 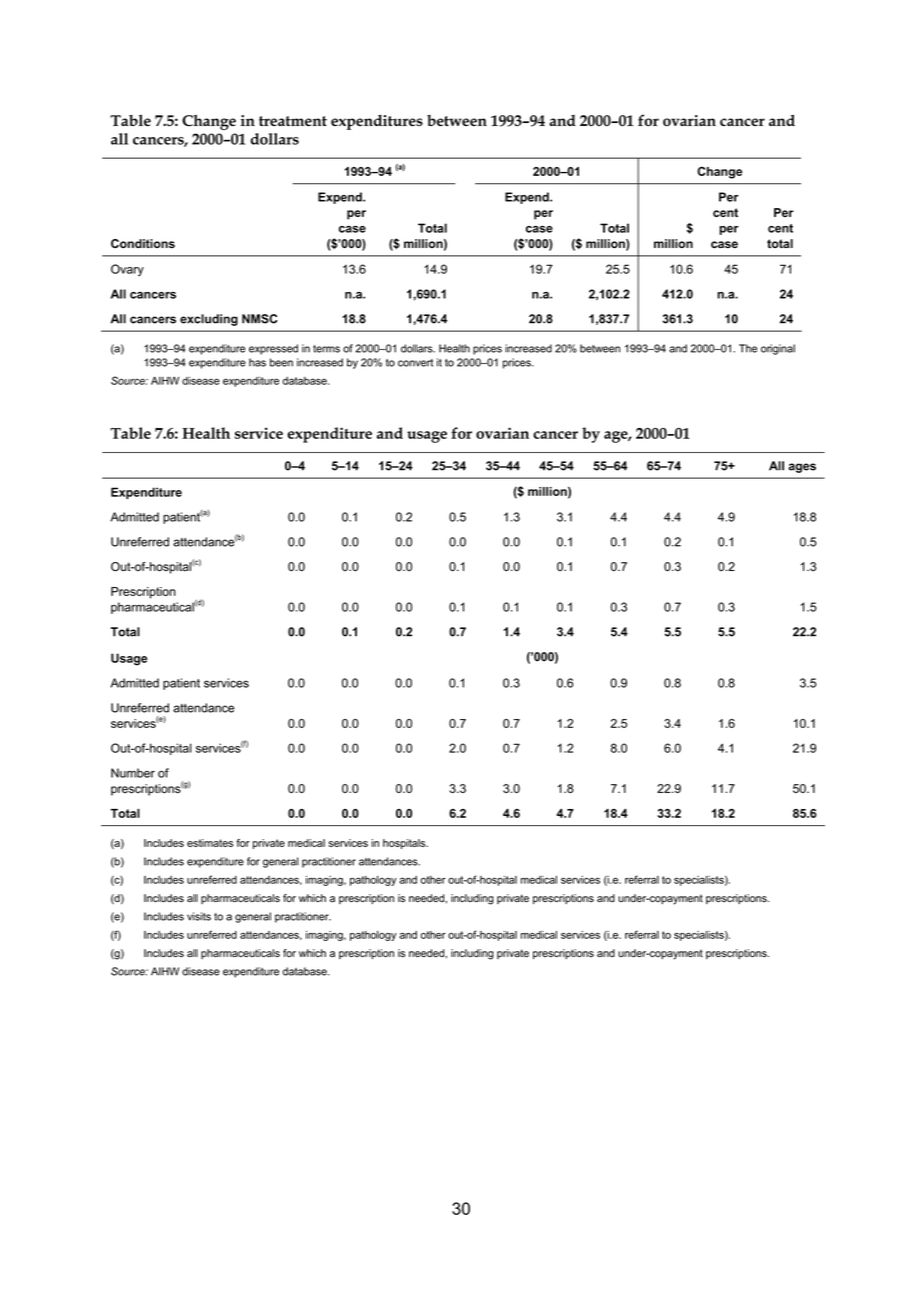 I want to click on Number, so click(x=133, y=773).
